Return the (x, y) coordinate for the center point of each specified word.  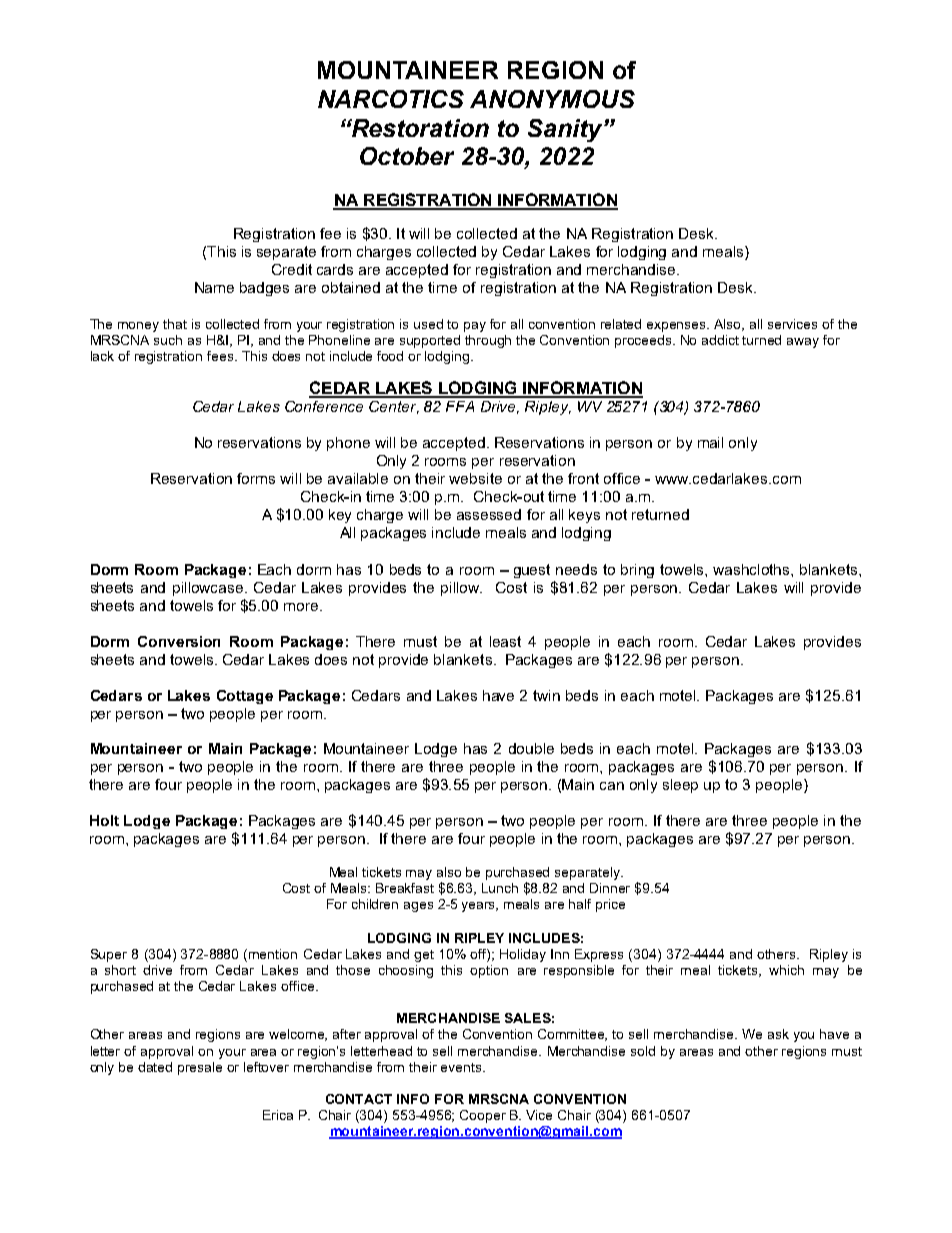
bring (637, 571)
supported (430, 341)
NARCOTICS (391, 99)
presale (200, 1068)
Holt (104, 820)
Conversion (179, 641)
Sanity (566, 130)
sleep (680, 786)
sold (643, 1051)
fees (221, 356)
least (505, 641)
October (407, 156)
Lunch (500, 888)
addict (720, 340)
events (462, 1067)
